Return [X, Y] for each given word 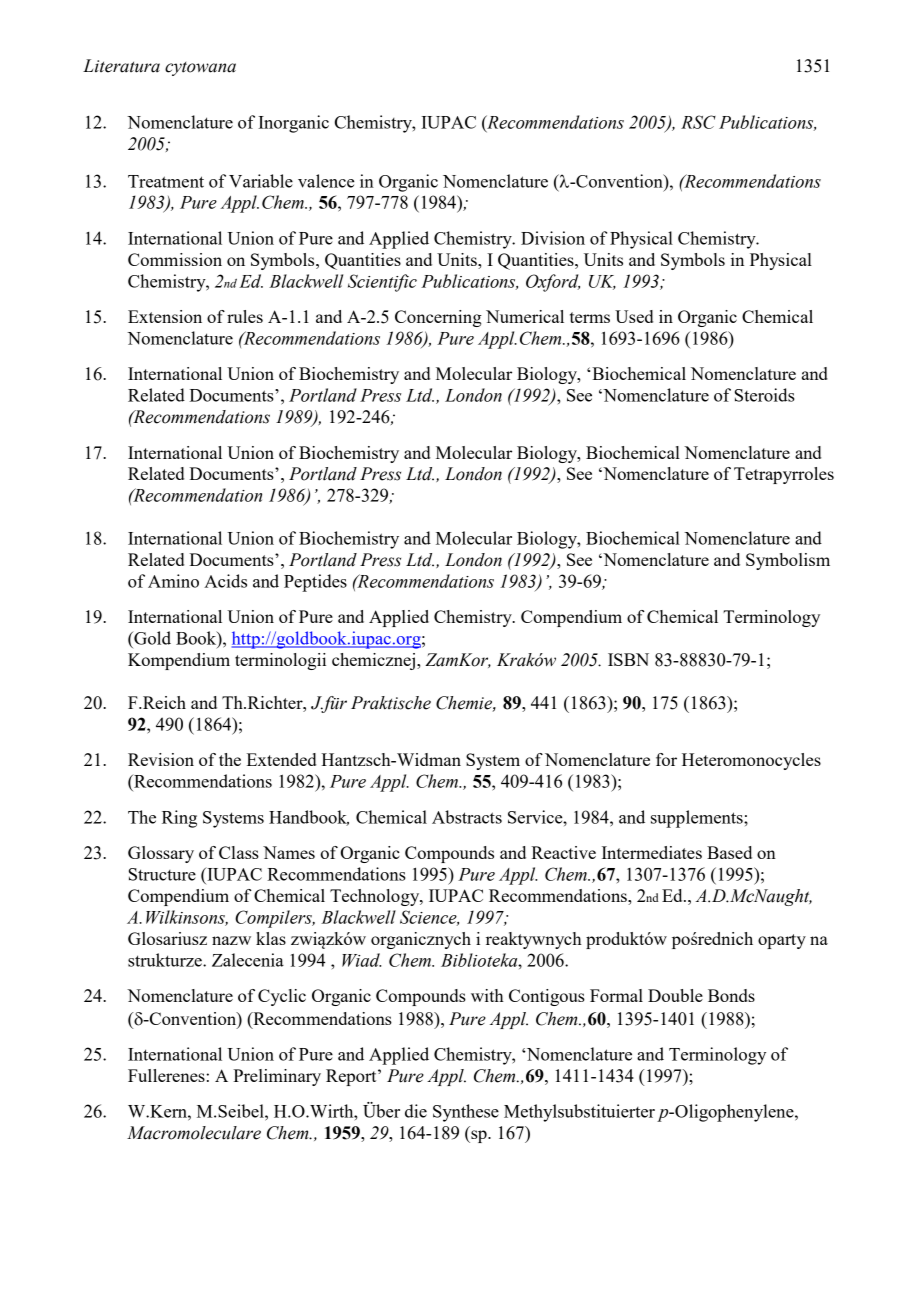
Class [239, 852]
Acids [225, 581]
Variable [261, 181]
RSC [698, 122]
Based [729, 852]
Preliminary [277, 1077]
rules [245, 316]
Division [553, 238]
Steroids [765, 395]
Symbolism [788, 561]
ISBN [628, 659]
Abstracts [467, 817]
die [416, 1111]
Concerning [438, 318]
